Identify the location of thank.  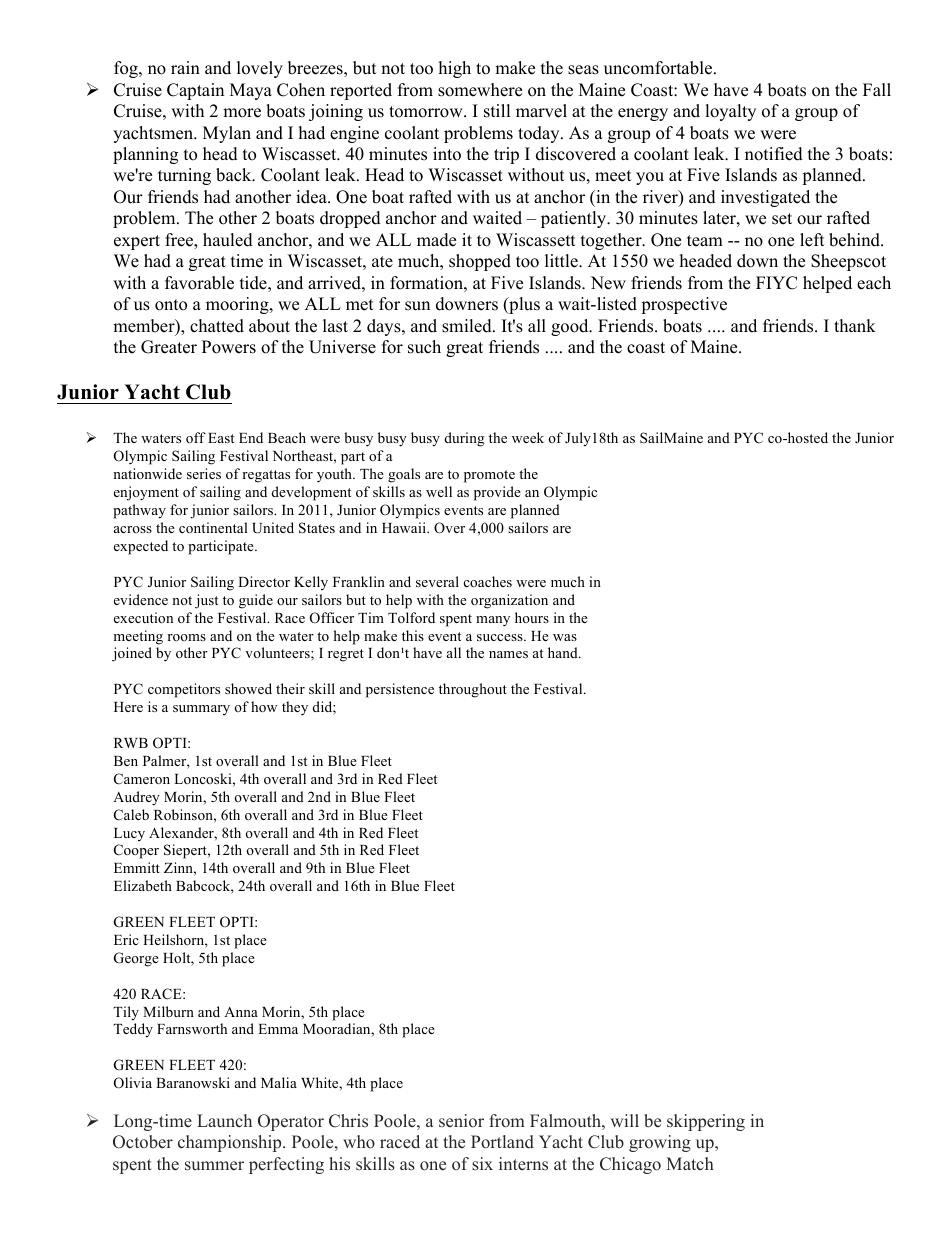
(855, 325).
